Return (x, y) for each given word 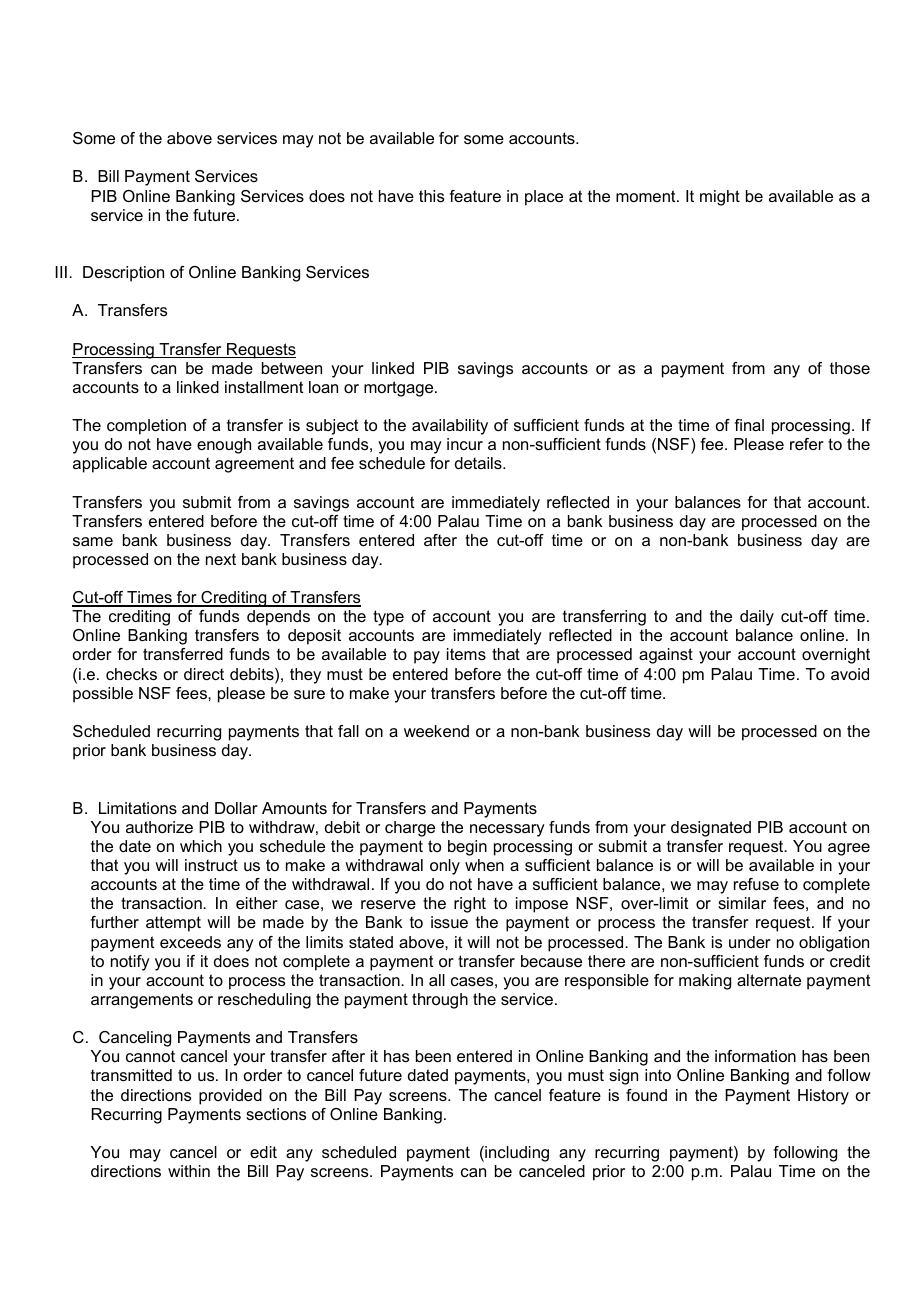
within (189, 1171)
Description (123, 274)
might (720, 198)
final (749, 425)
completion (146, 427)
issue (449, 922)
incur (465, 444)
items (466, 654)
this (431, 196)
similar (742, 903)
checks (131, 674)
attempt (173, 924)
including (516, 1154)
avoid (850, 674)
